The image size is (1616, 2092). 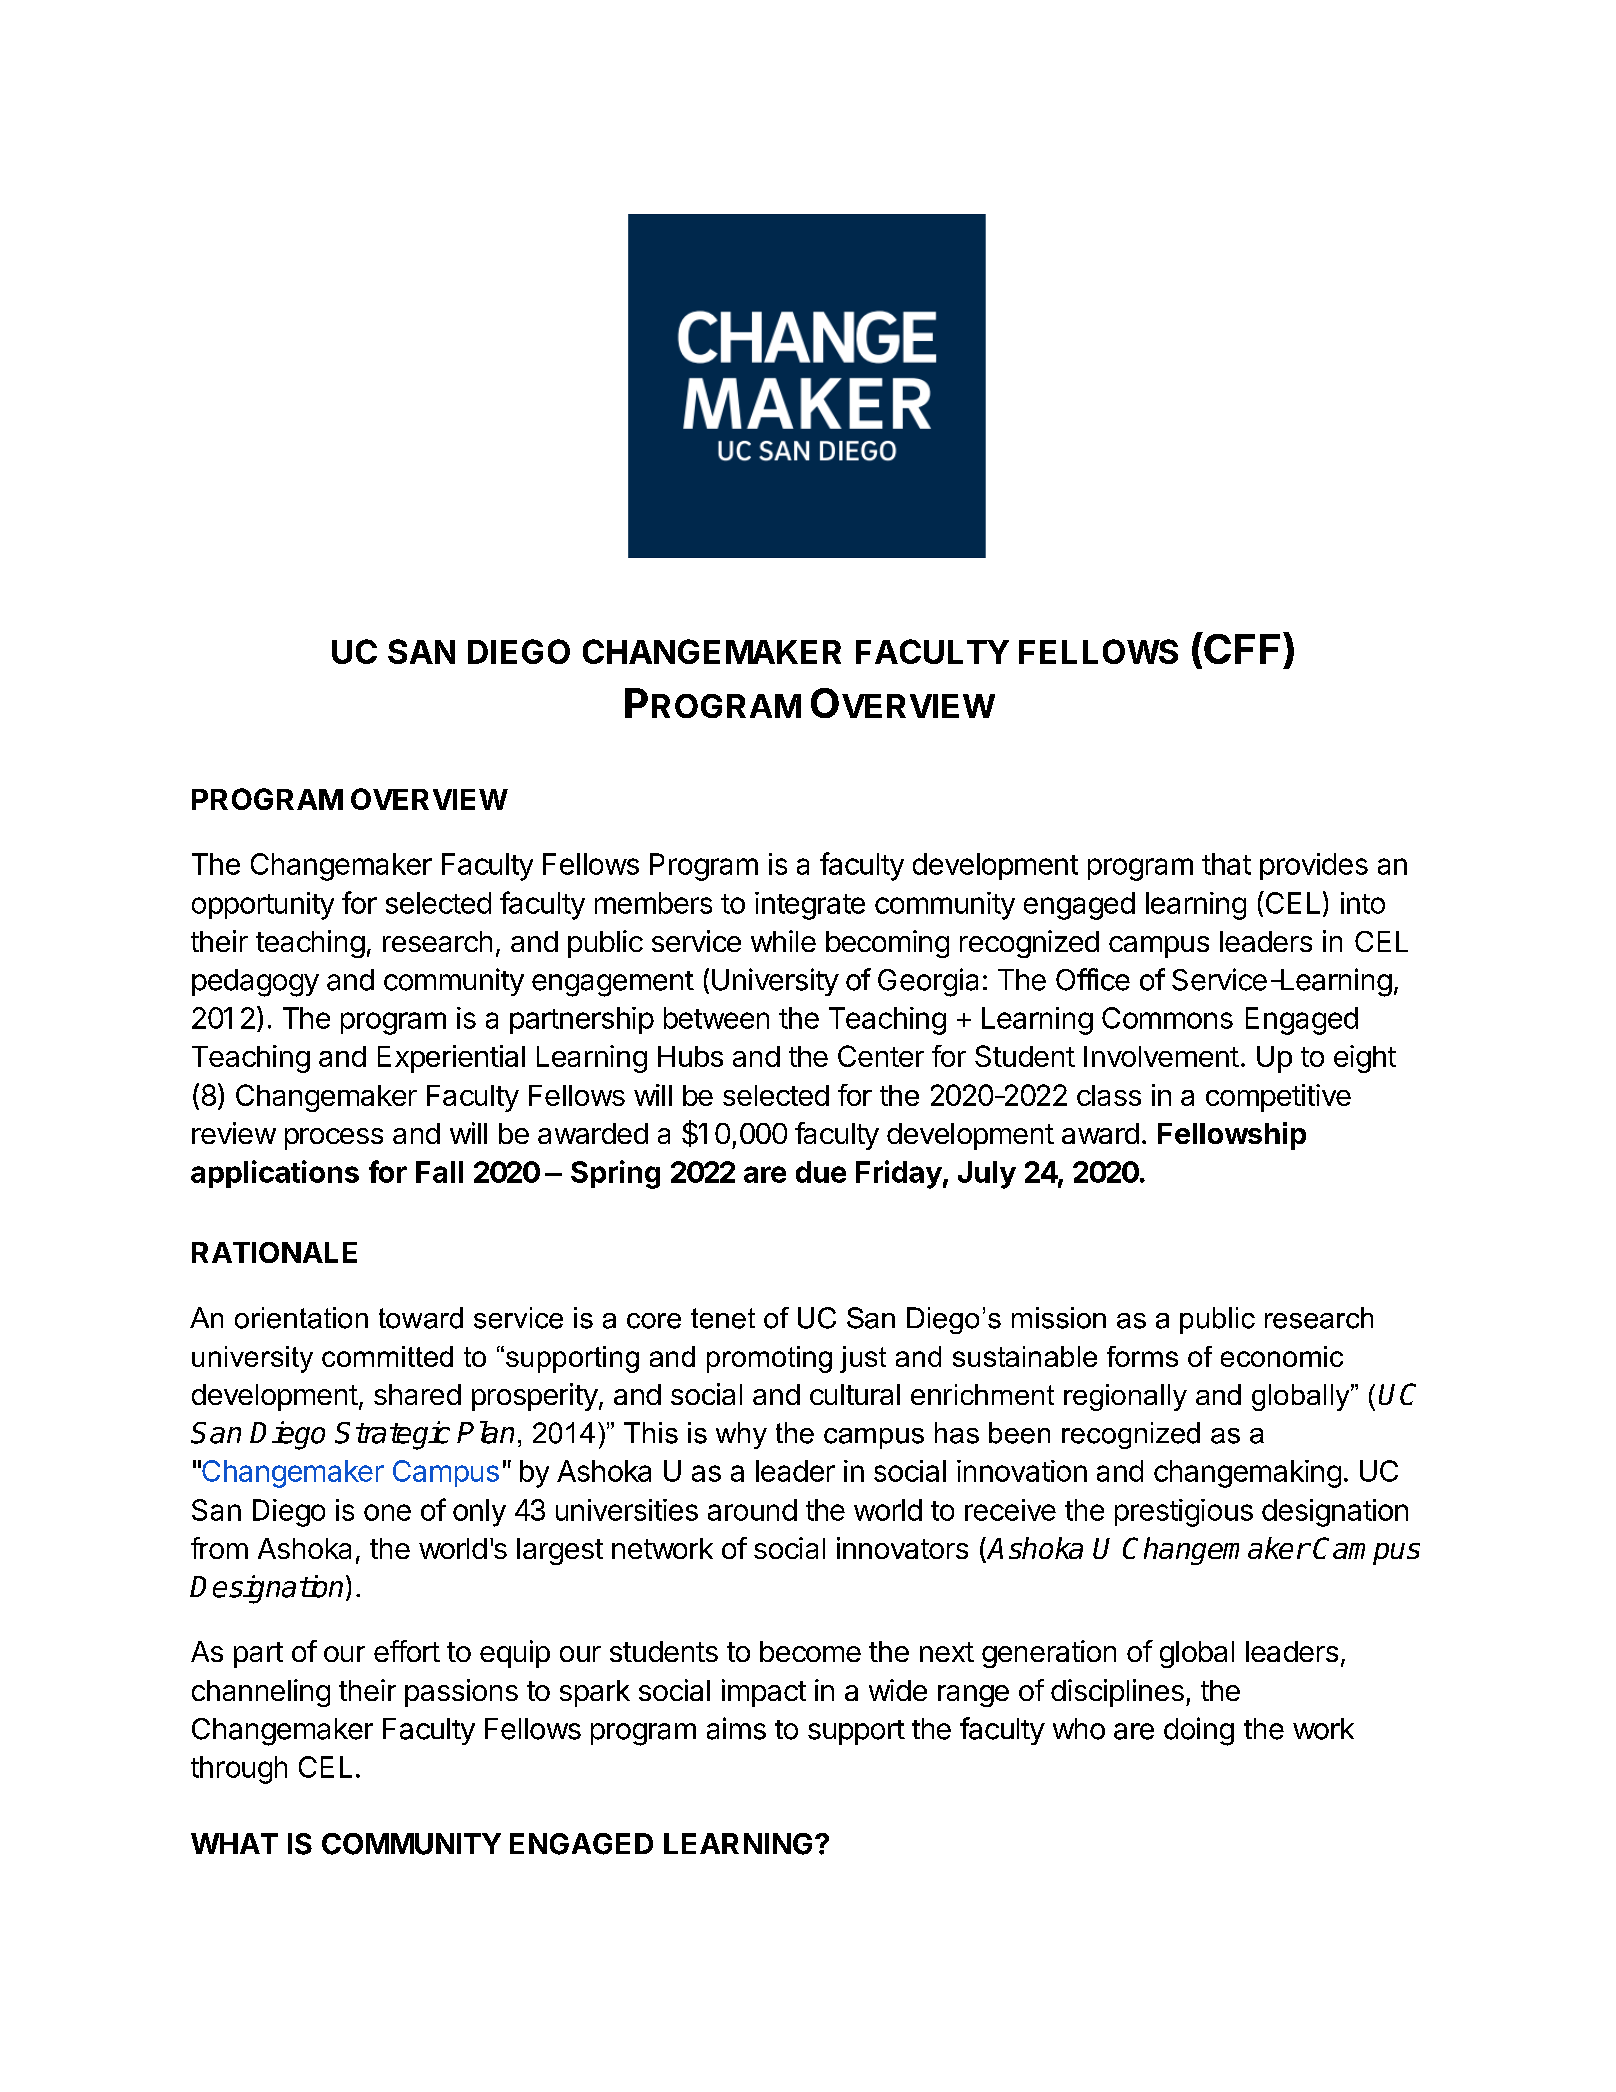 I want to click on regionally, so click(x=1125, y=1397).
